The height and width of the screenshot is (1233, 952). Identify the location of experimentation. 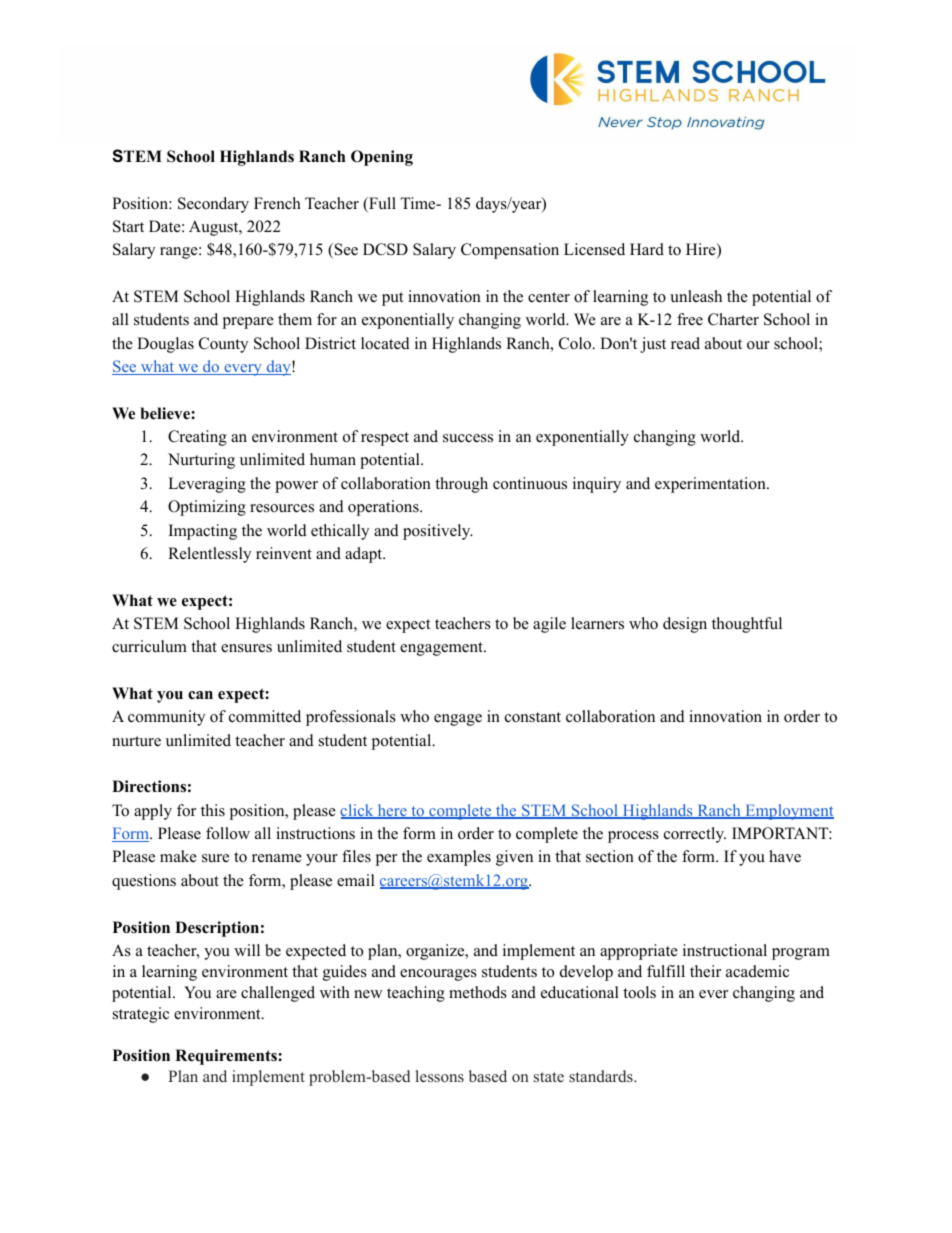
(711, 485).
